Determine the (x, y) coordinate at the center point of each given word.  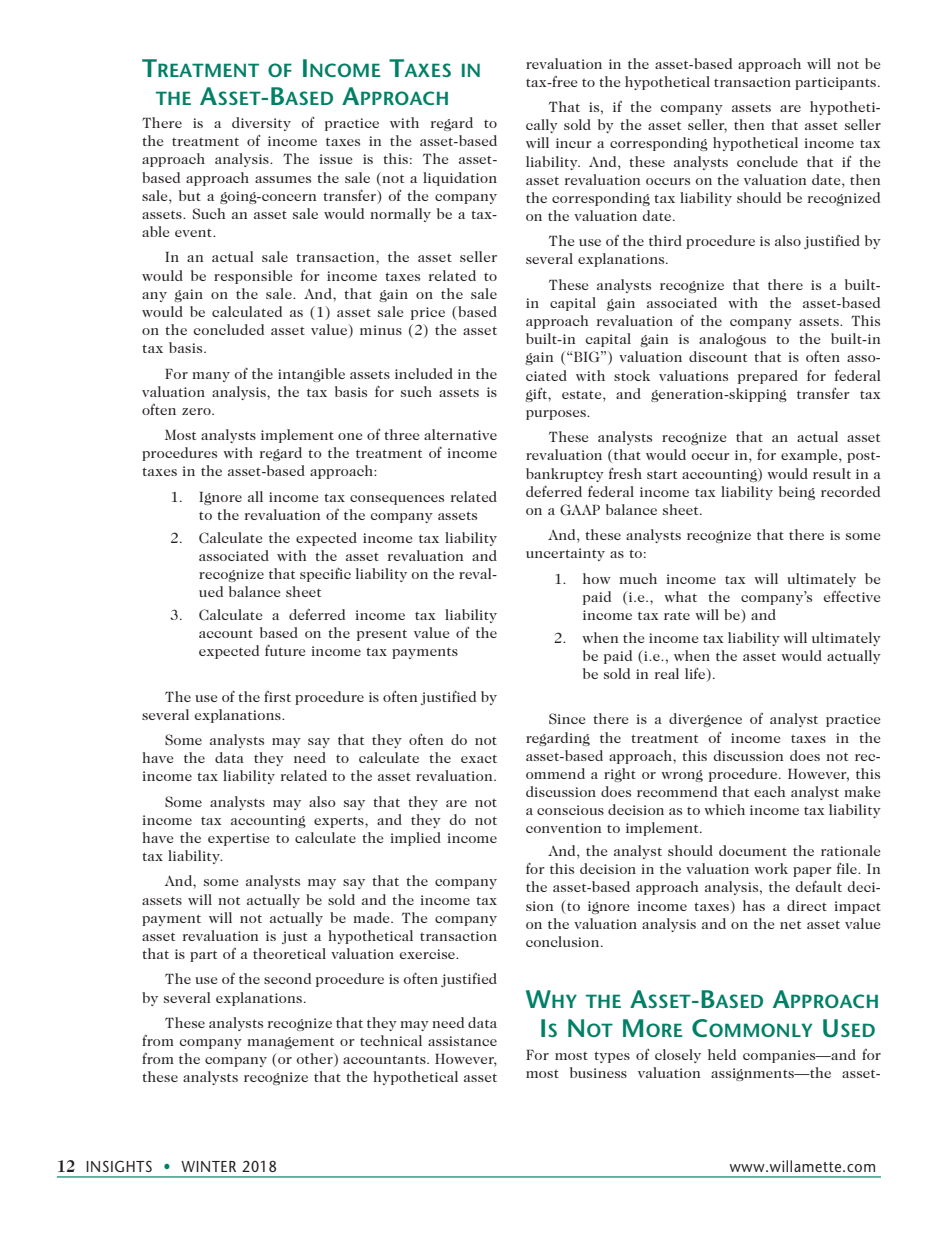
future (285, 650)
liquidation (460, 179)
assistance (462, 1041)
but (190, 195)
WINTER (208, 1166)
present (382, 635)
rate (677, 616)
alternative (460, 434)
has (754, 905)
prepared (768, 377)
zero (197, 411)
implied (415, 839)
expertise (239, 839)
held (722, 1054)
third (665, 240)
